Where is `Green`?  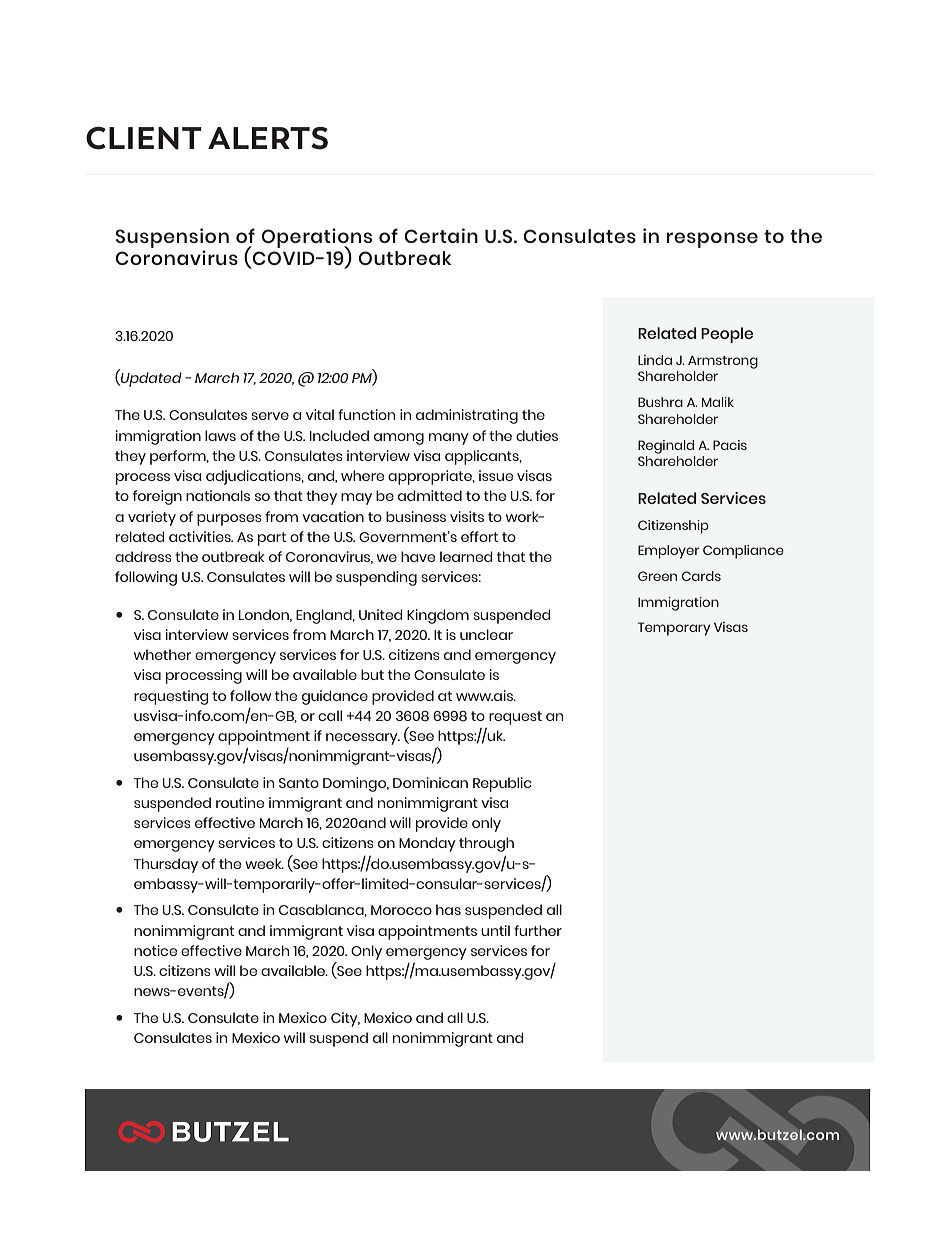
Green is located at coordinates (657, 576).
